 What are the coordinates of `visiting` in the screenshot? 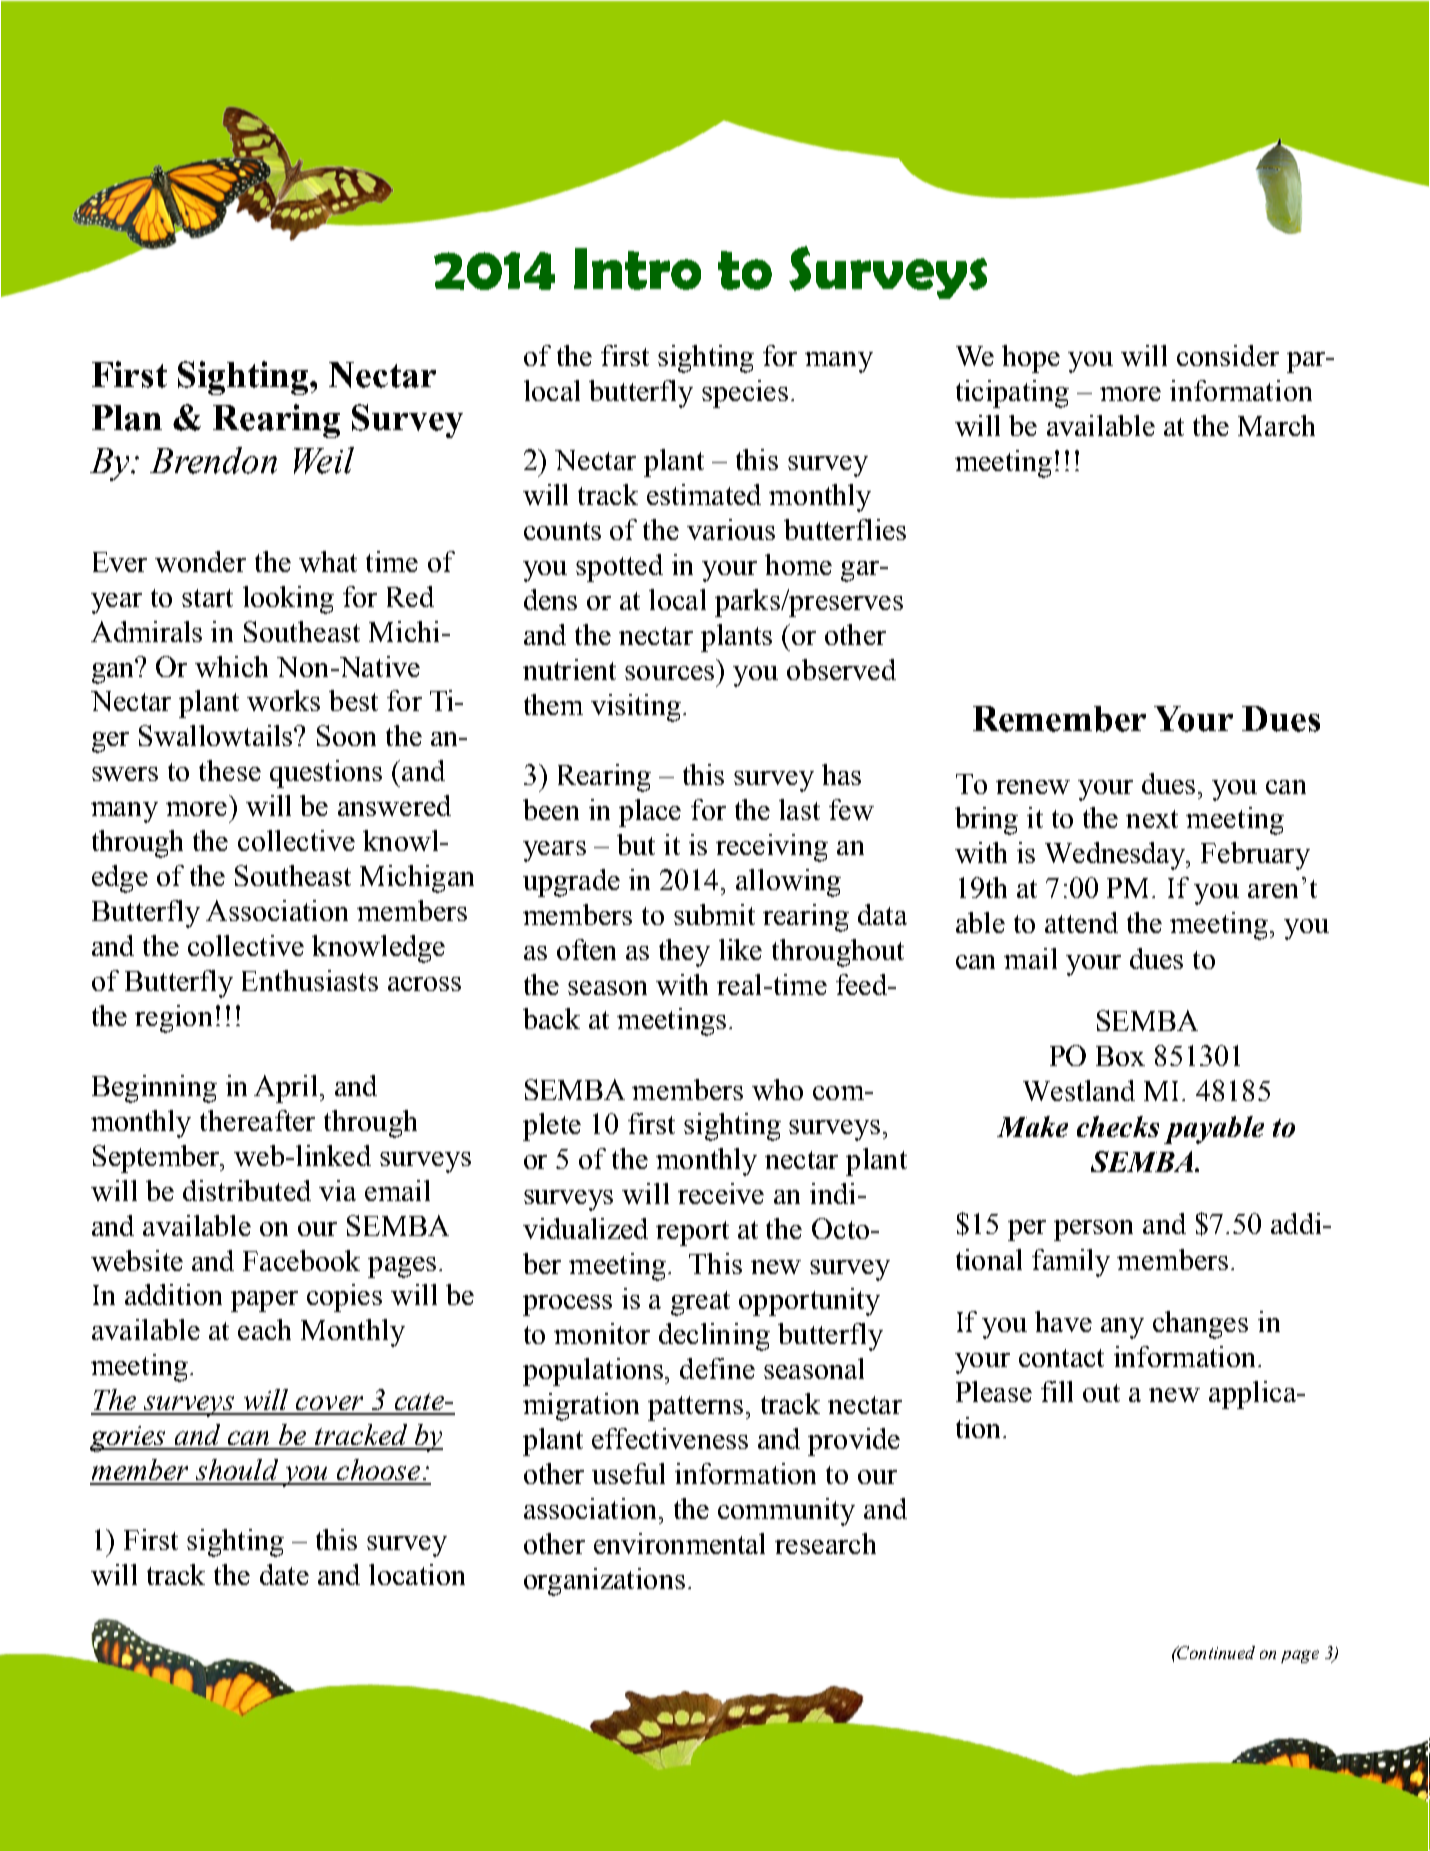 It's located at (637, 708).
